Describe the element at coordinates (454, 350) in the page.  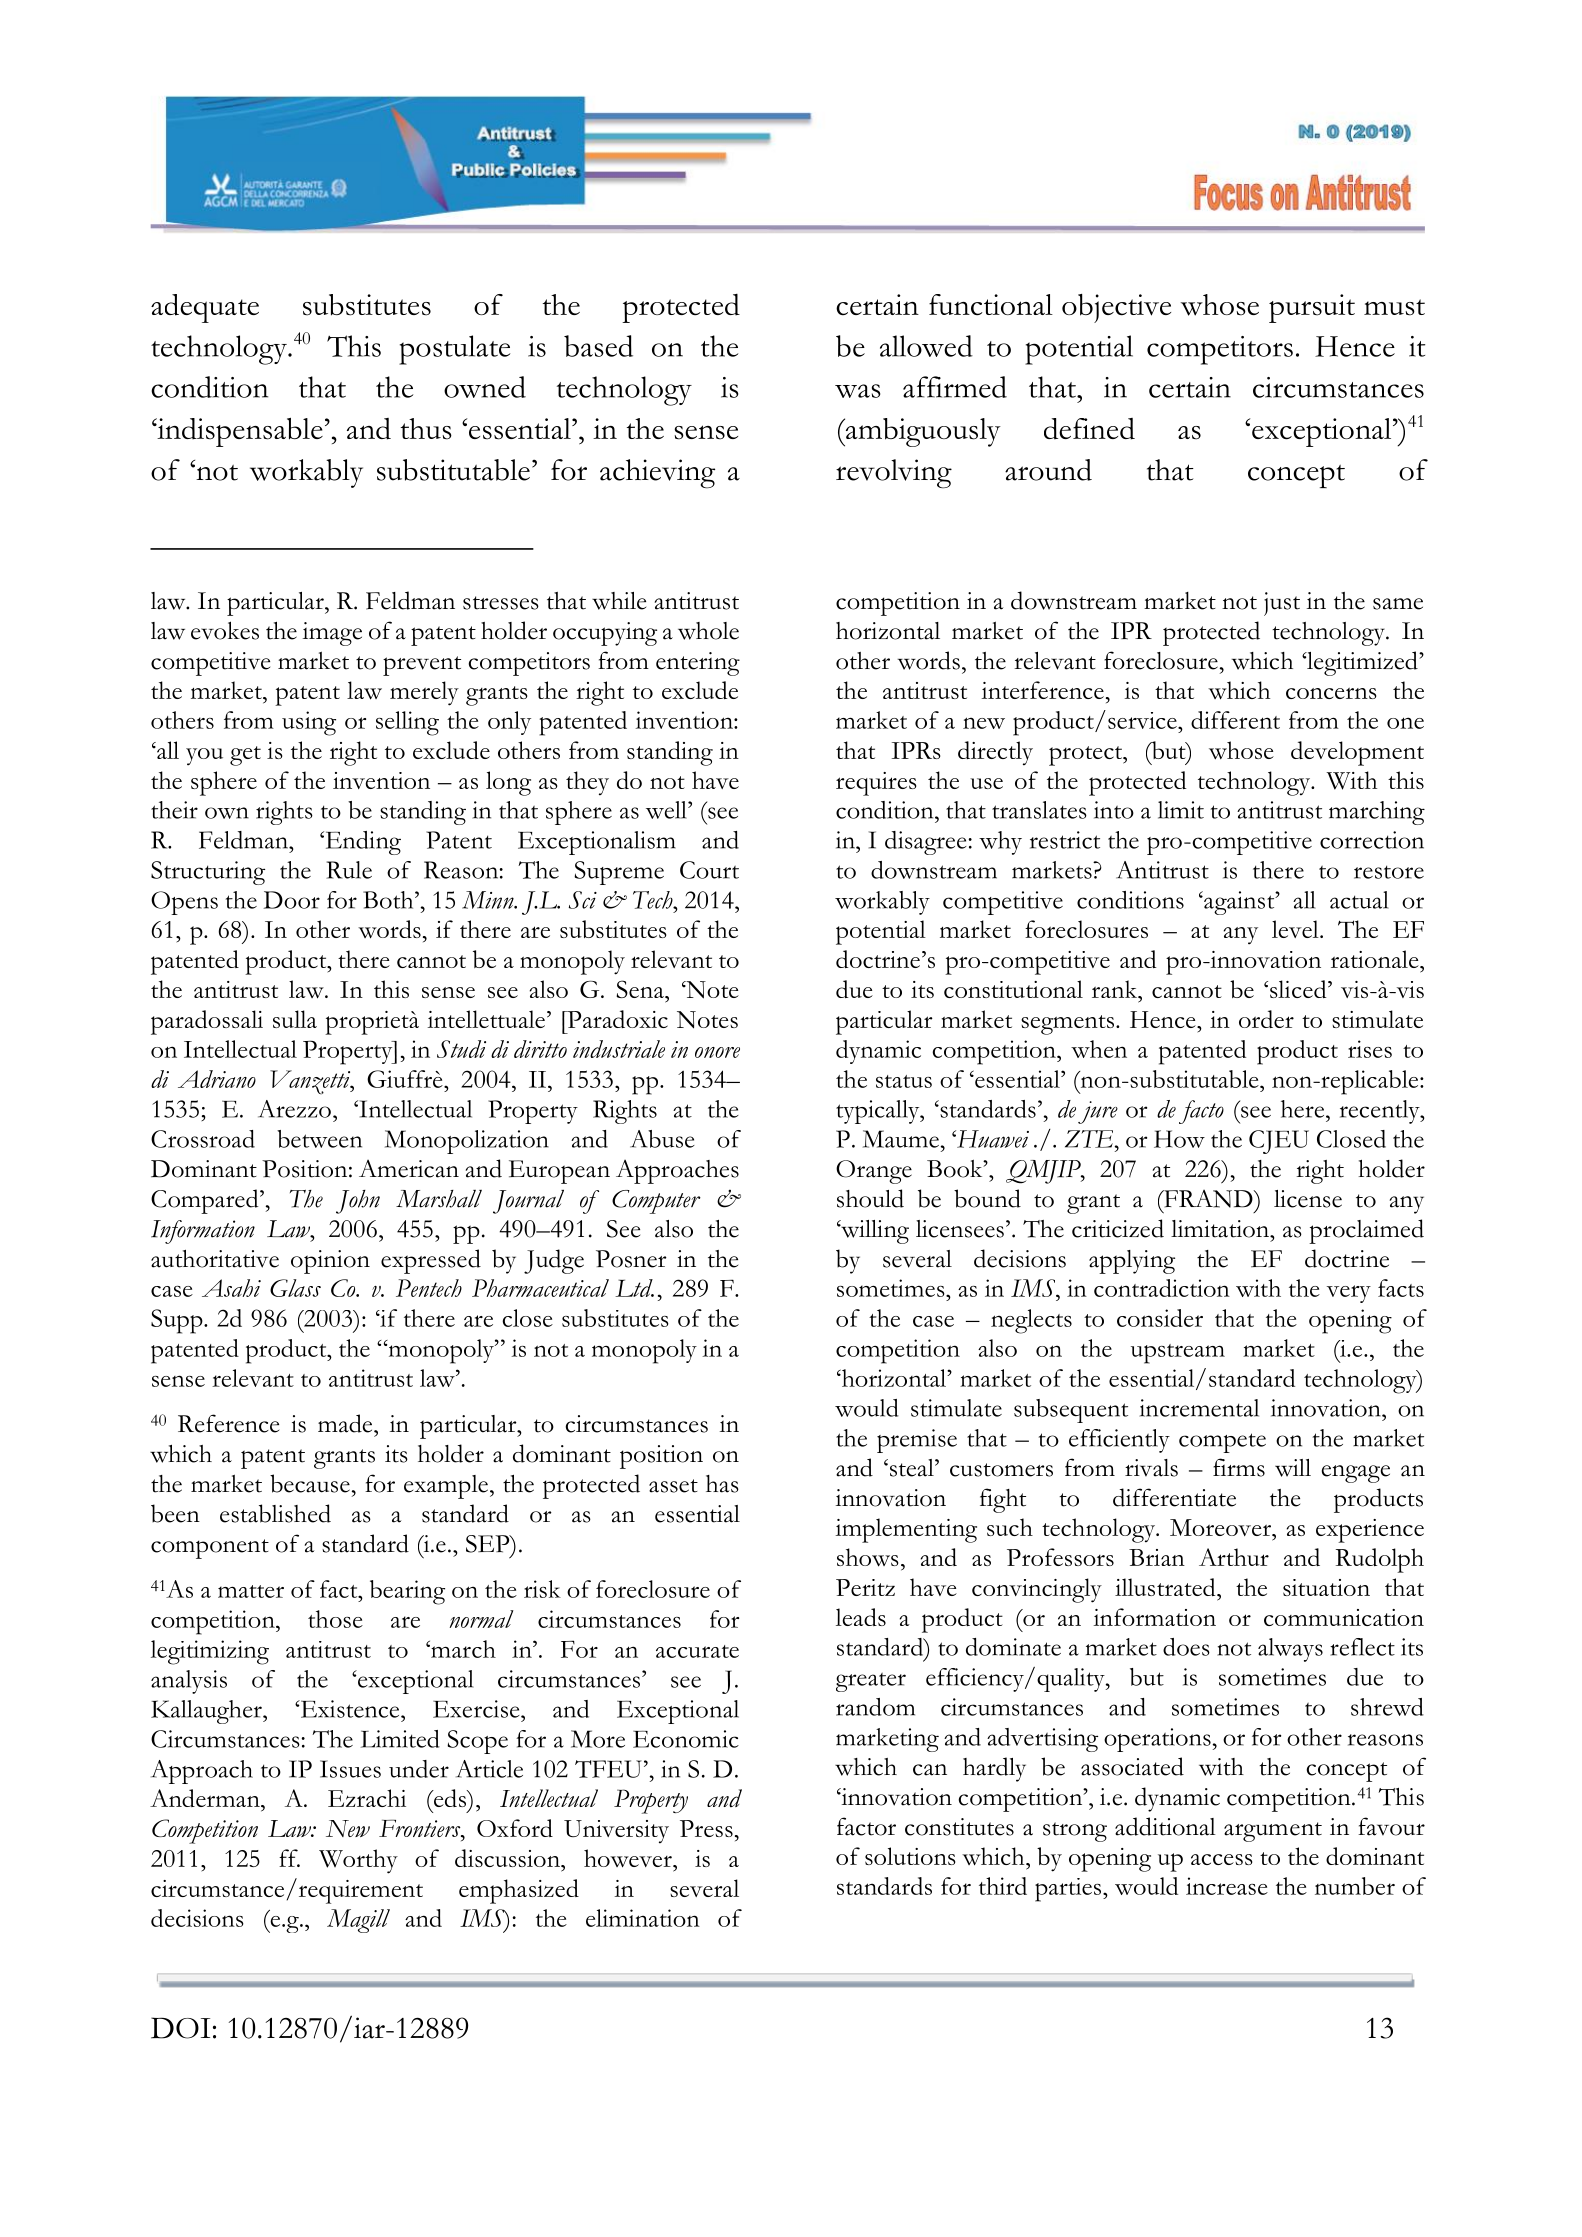
I see `postulate` at that location.
